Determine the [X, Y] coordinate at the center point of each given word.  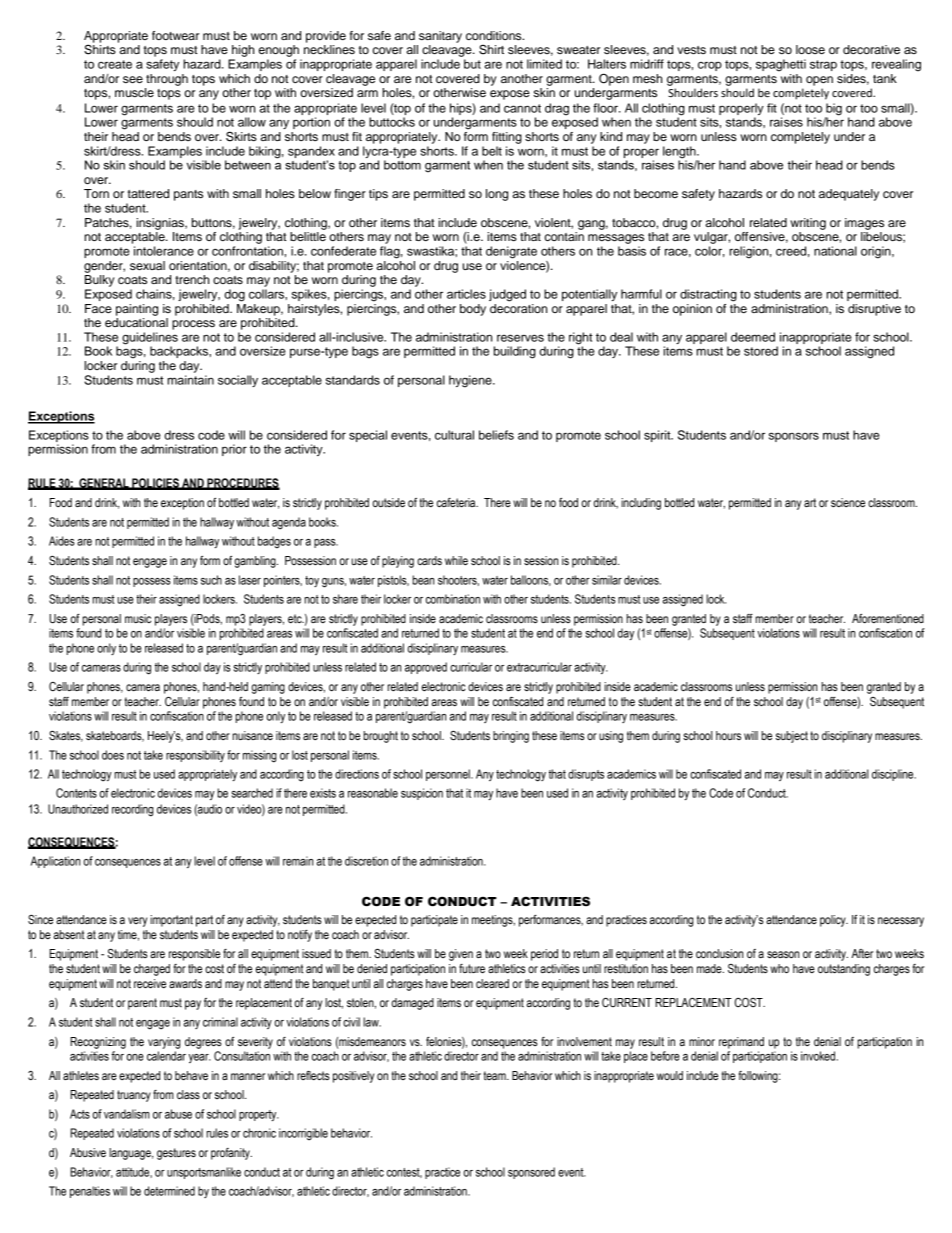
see [133, 79]
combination [453, 599]
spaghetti [781, 65]
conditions [495, 35]
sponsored [531, 1173]
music [138, 618]
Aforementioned [888, 618]
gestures [176, 1154]
